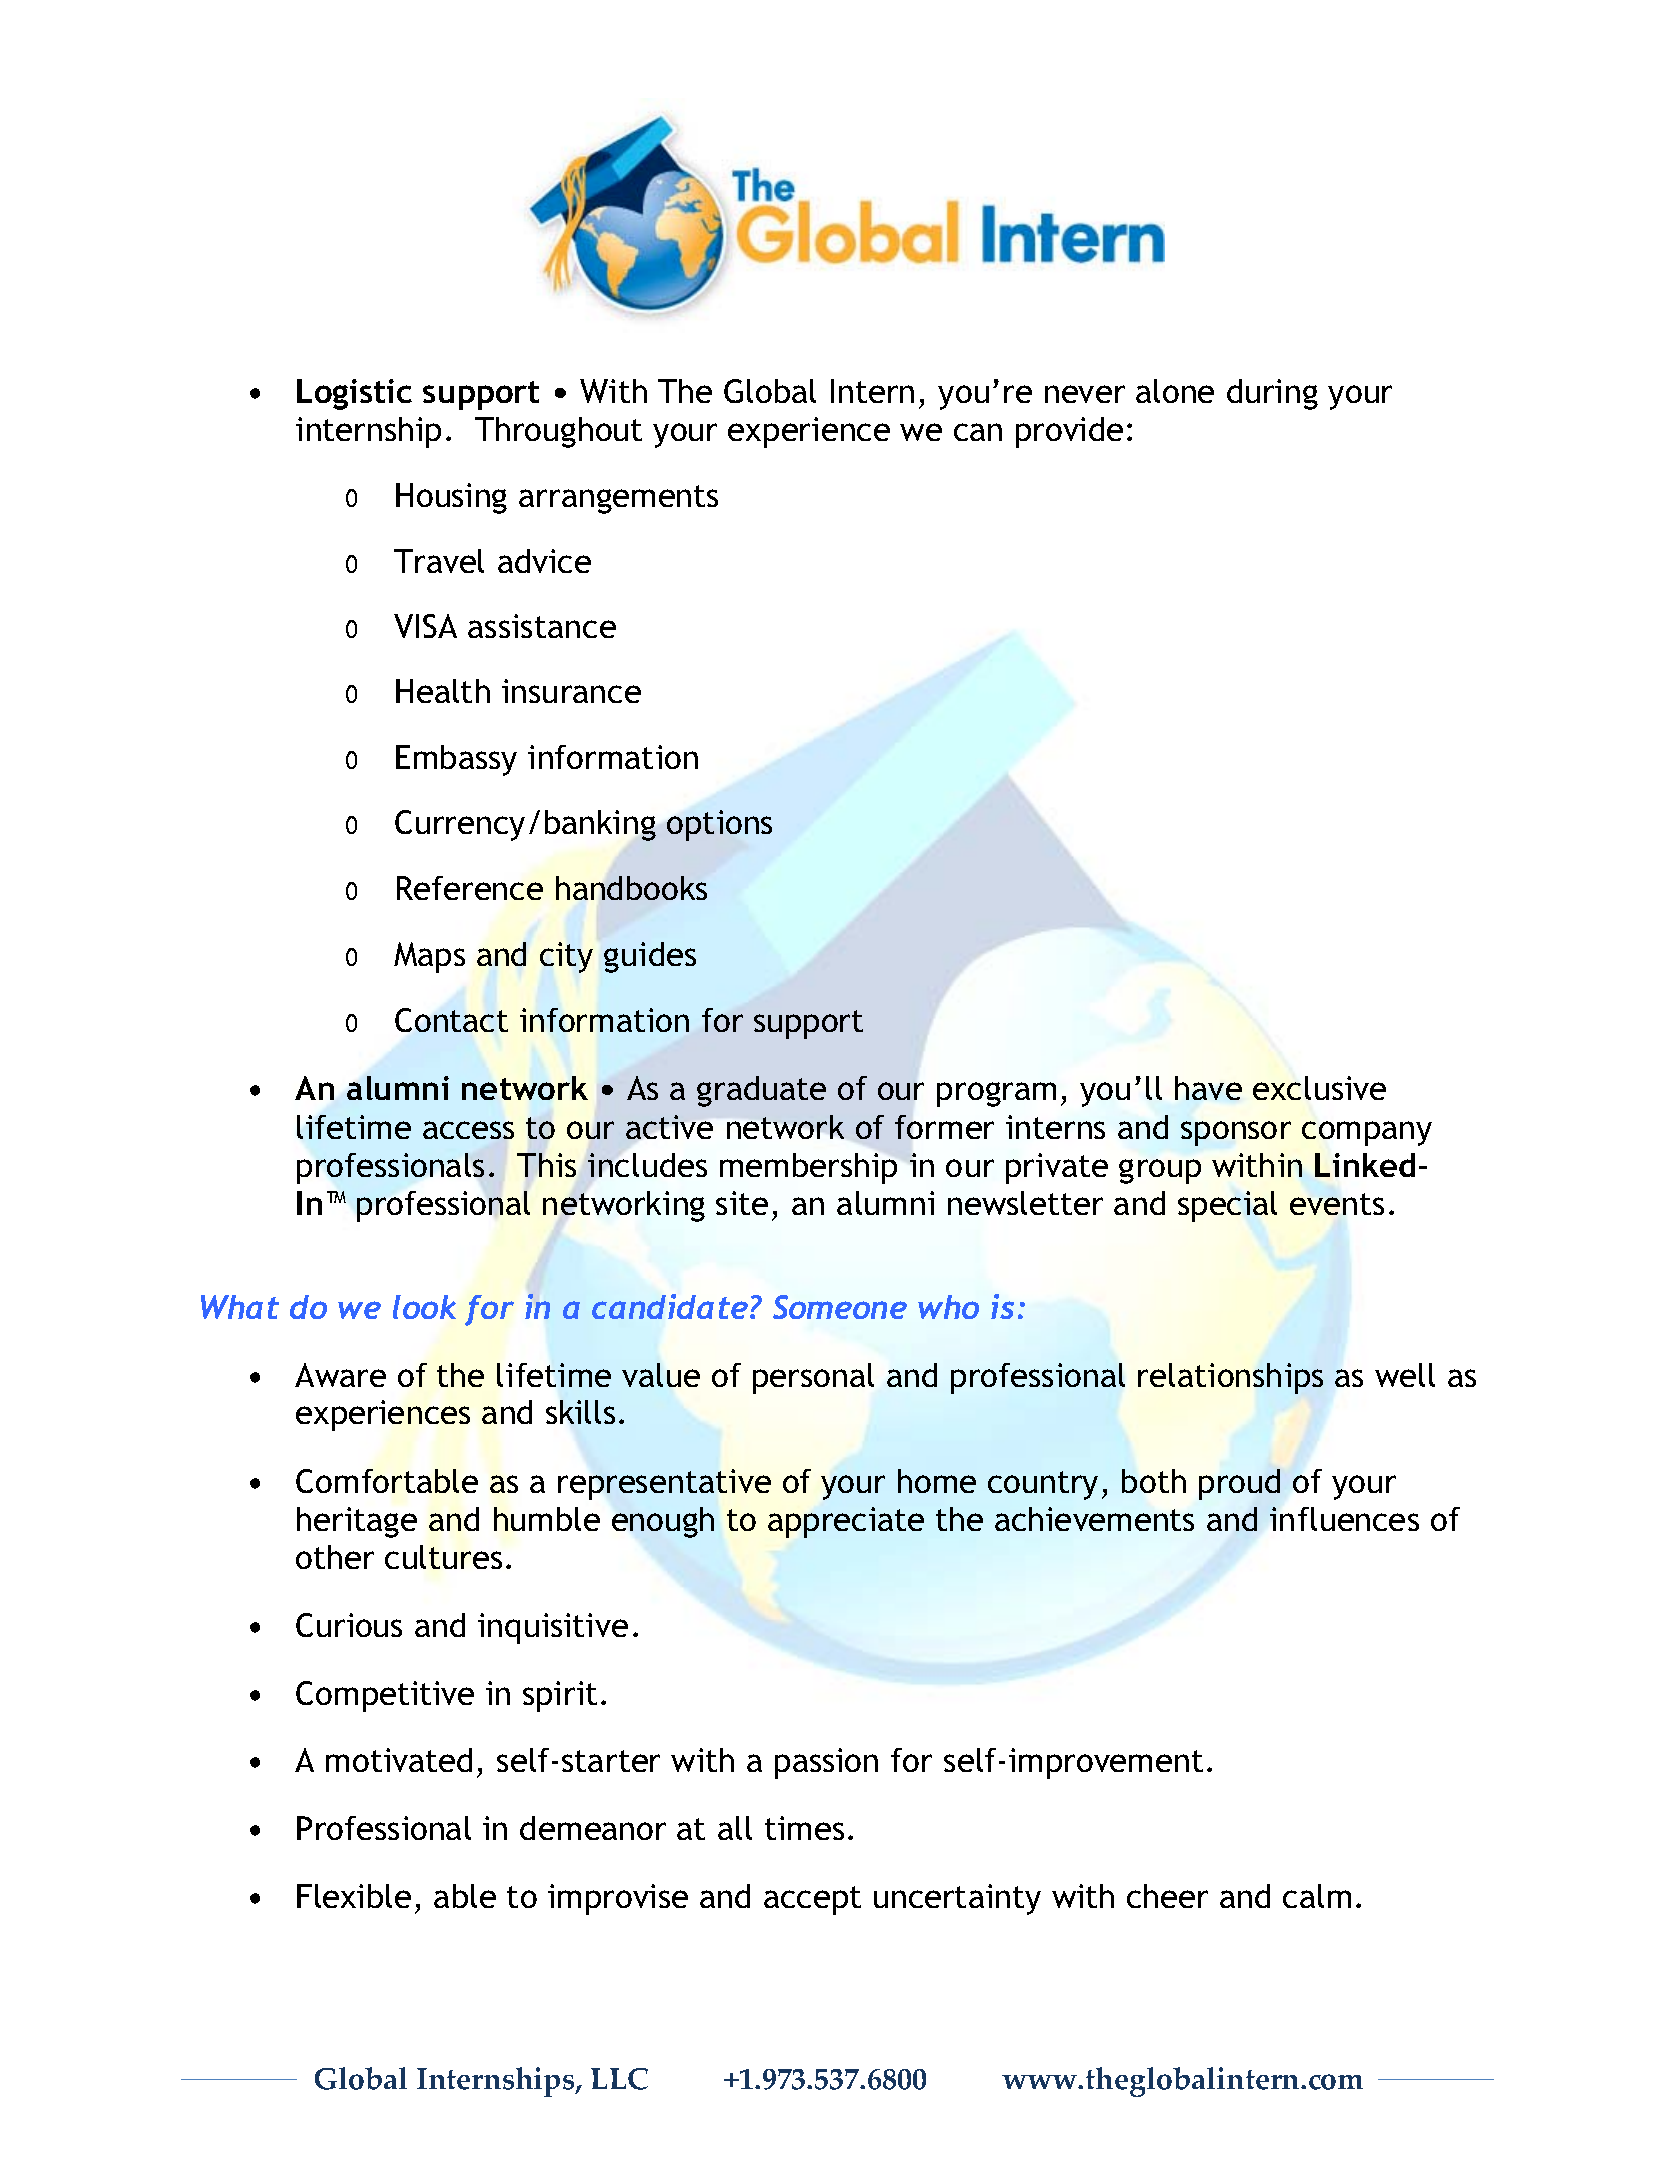 Image resolution: width=1677 pixels, height=2171 pixels. Describe the element at coordinates (1272, 394) in the document. I see `during` at that location.
